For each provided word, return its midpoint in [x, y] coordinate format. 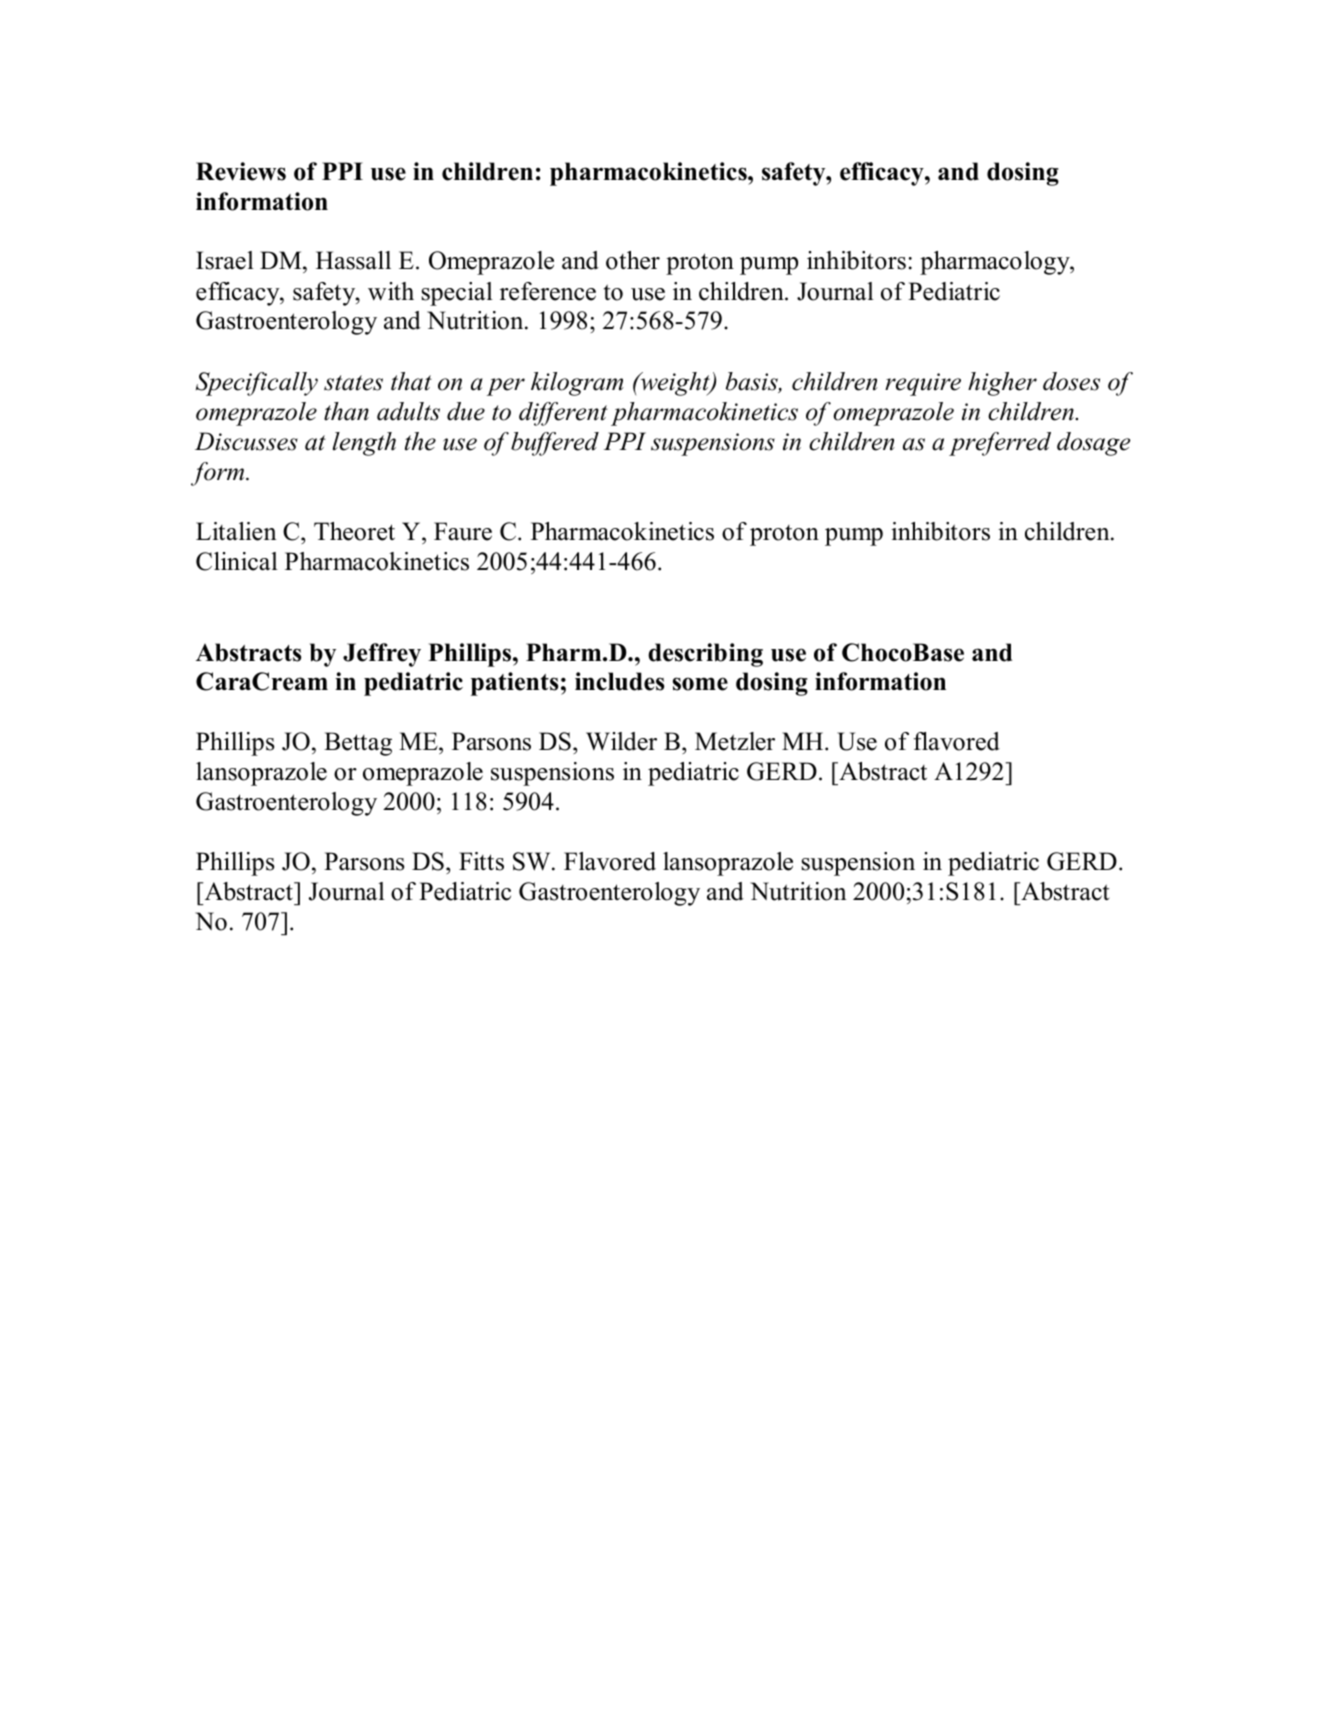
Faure [463, 531]
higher [1002, 384]
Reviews [241, 171]
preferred [1000, 444]
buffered [555, 444]
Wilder [621, 741]
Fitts [481, 861]
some [700, 684]
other [633, 260]
